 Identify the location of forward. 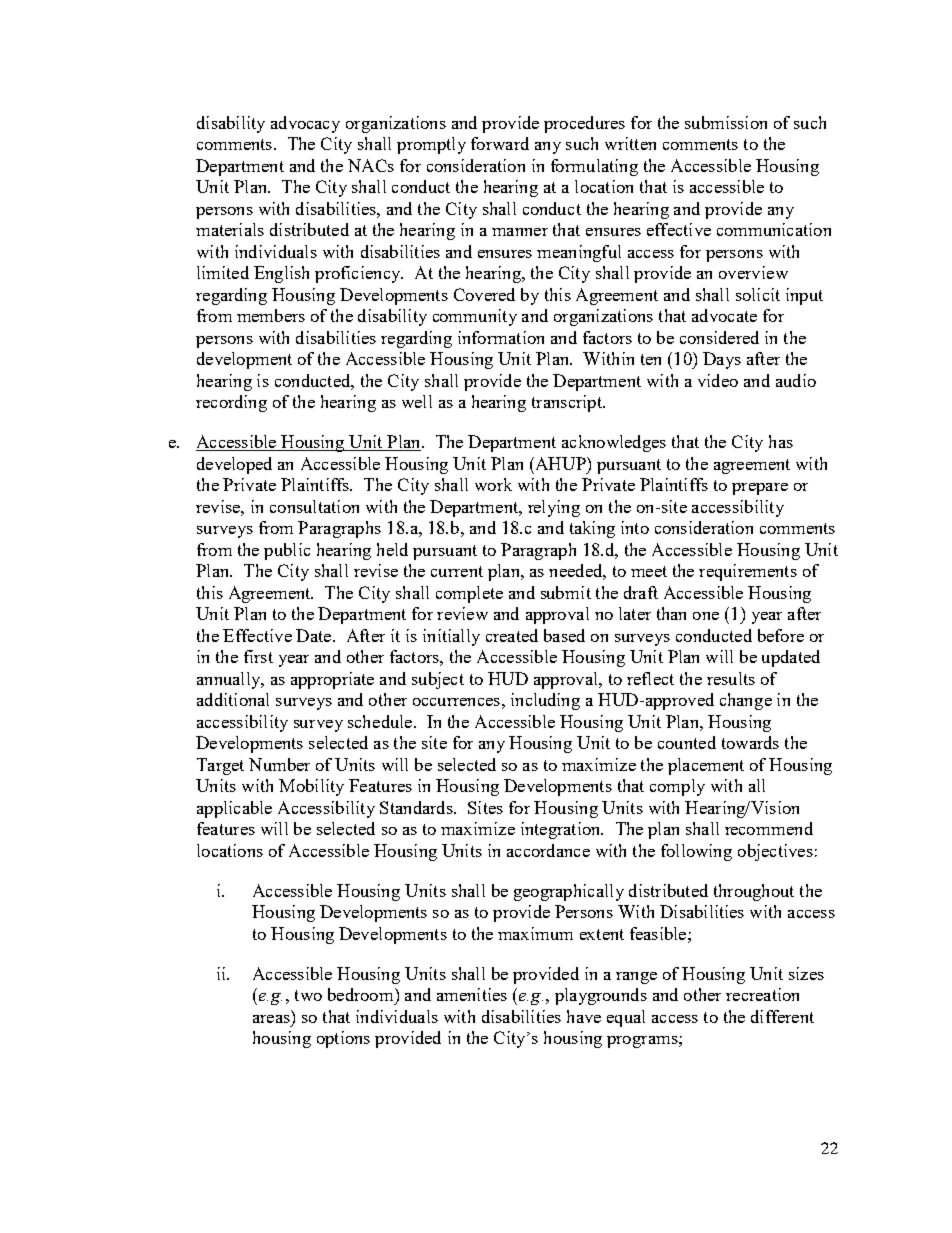
(500, 143).
